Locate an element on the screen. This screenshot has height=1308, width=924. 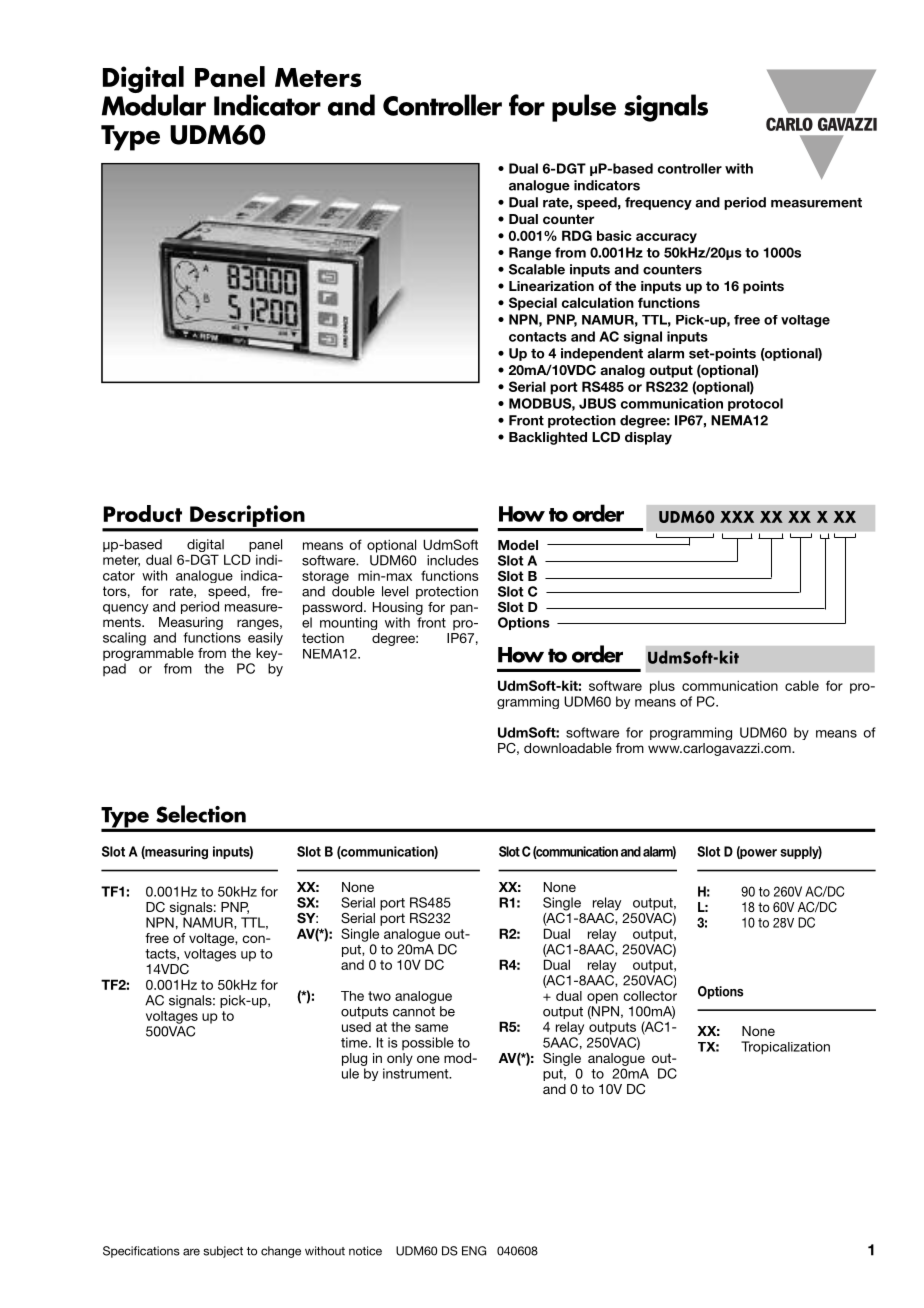
collector is located at coordinates (650, 996).
